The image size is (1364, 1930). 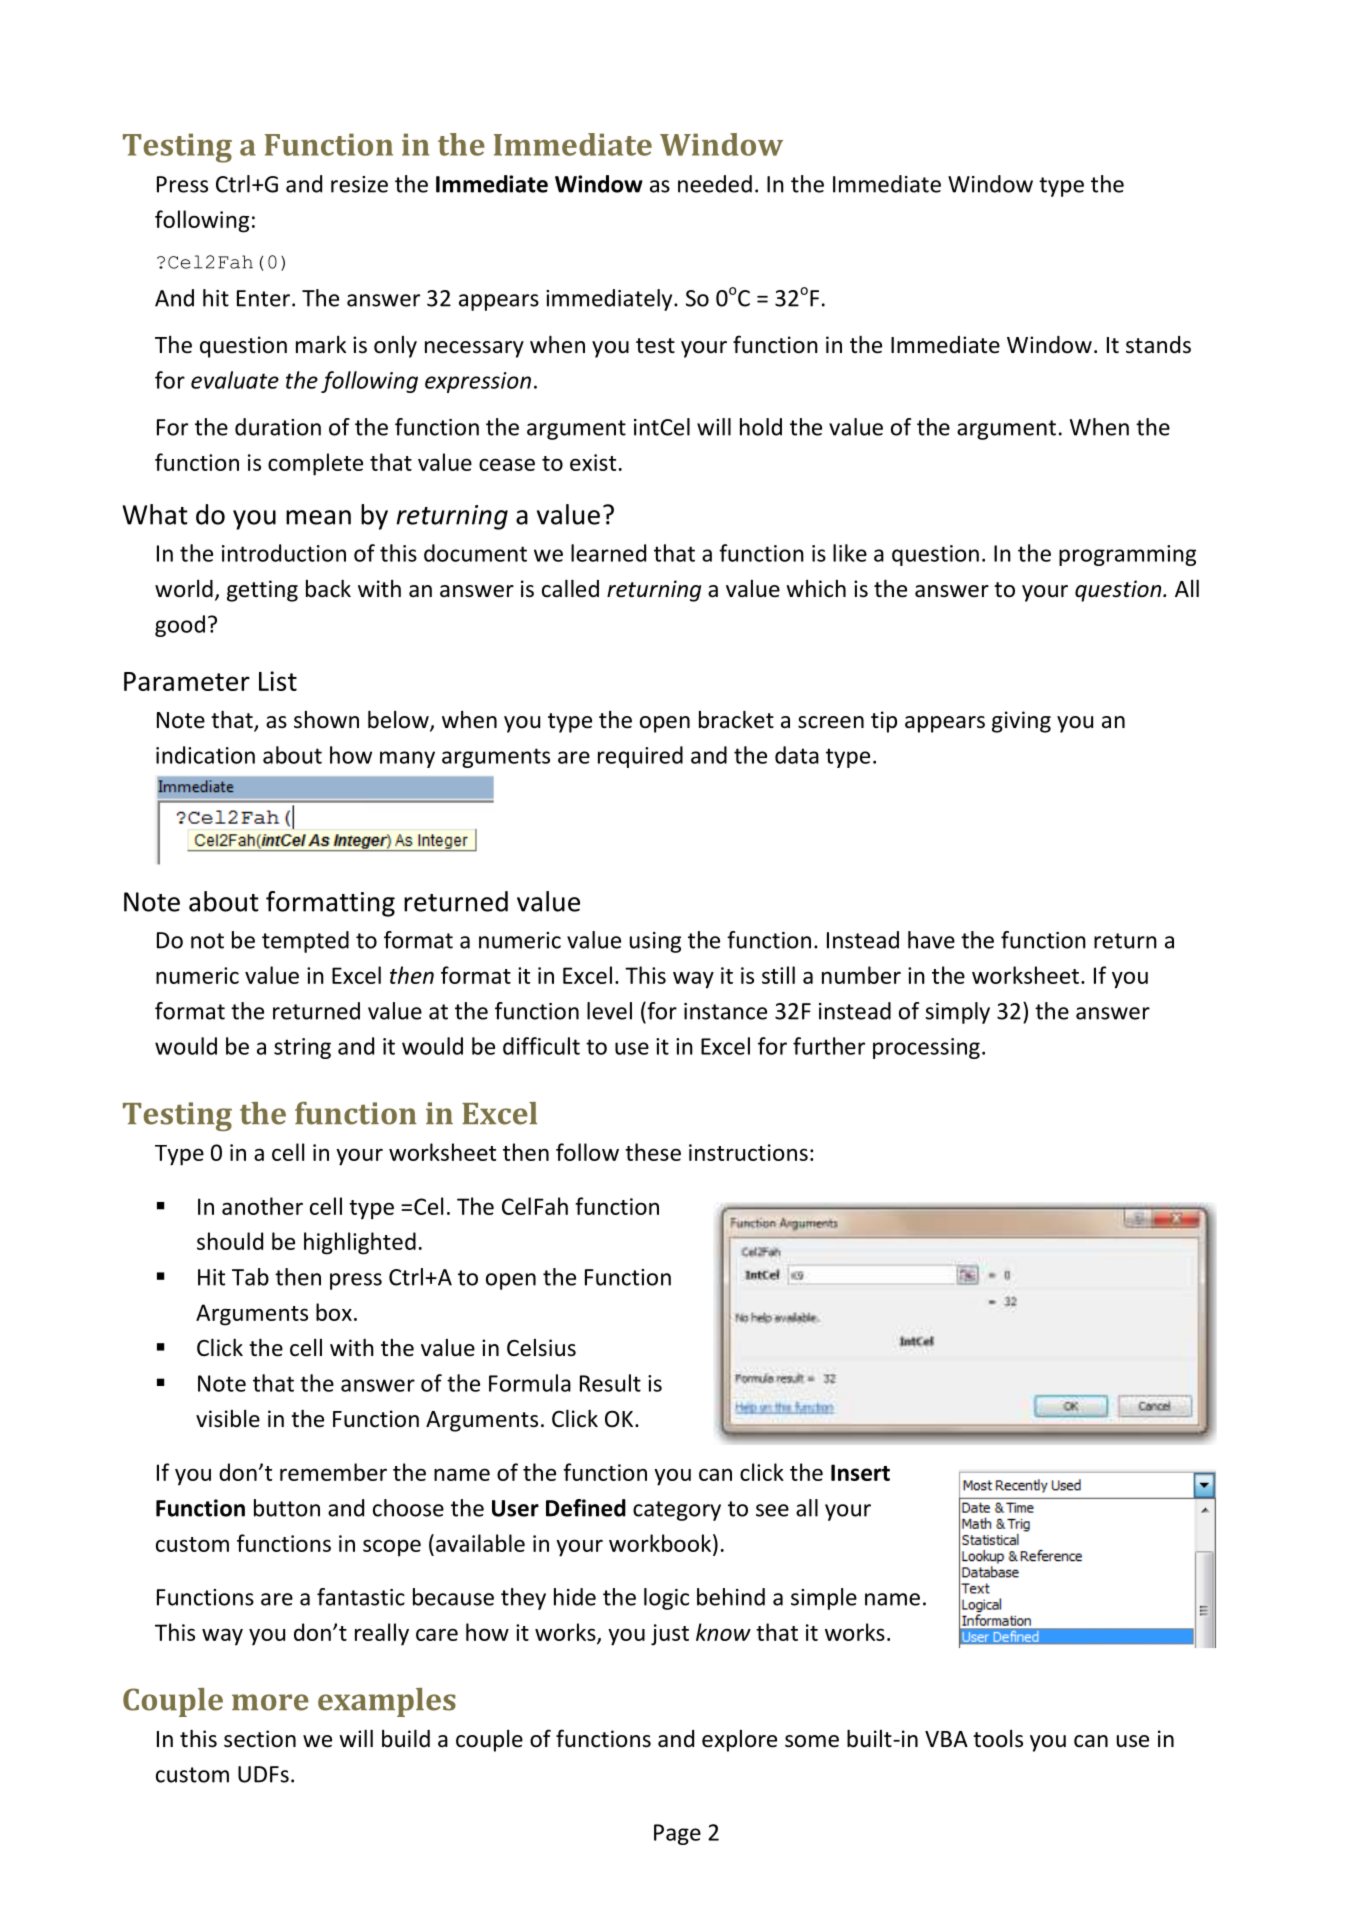 I want to click on string, so click(x=302, y=1048).
